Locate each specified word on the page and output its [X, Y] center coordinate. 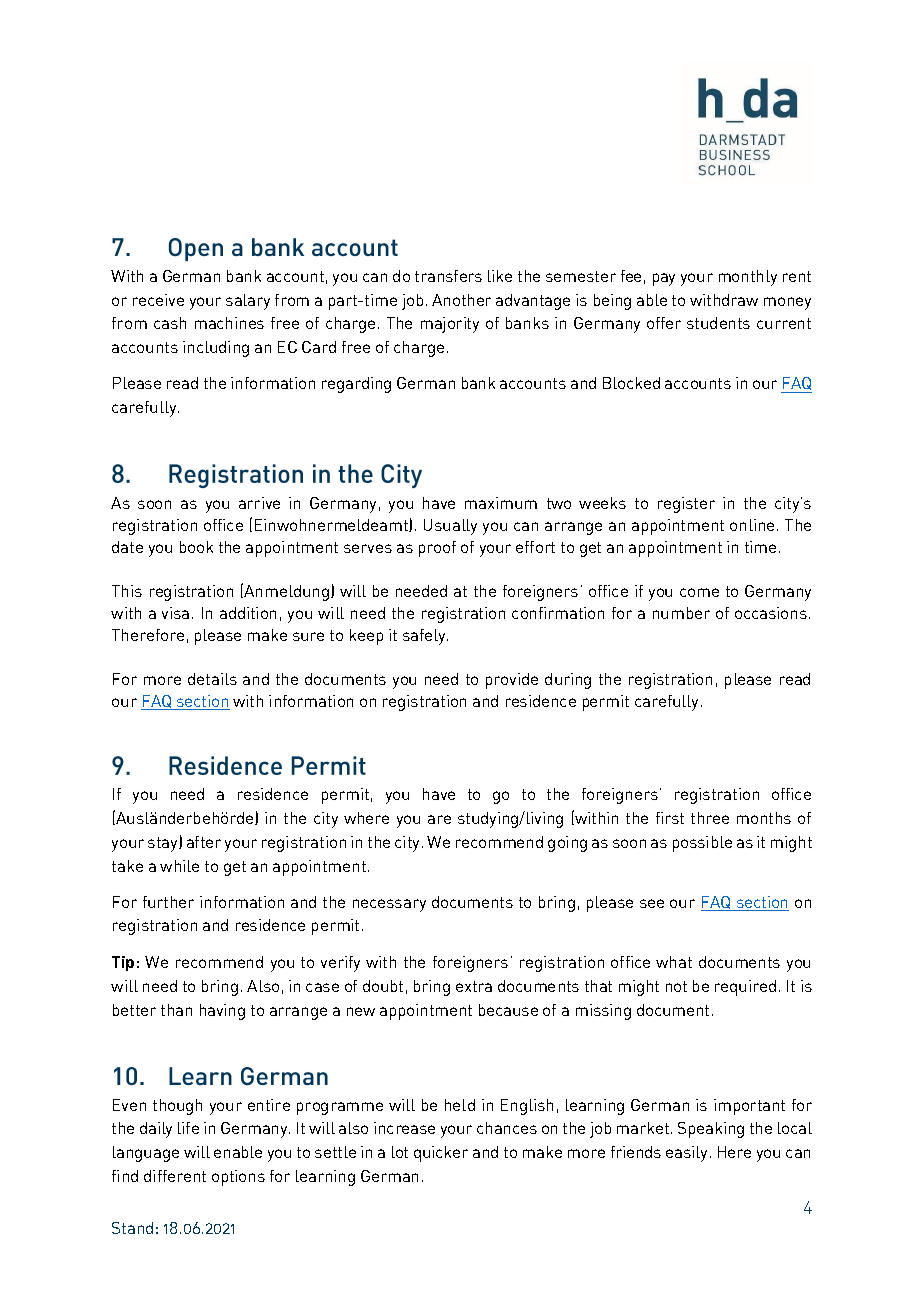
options [238, 1178]
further [168, 902]
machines [229, 323]
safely [425, 637]
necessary [389, 905]
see [652, 903]
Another [461, 300]
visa [175, 613]
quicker [441, 1154]
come [699, 592]
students [718, 323]
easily [686, 1154]
